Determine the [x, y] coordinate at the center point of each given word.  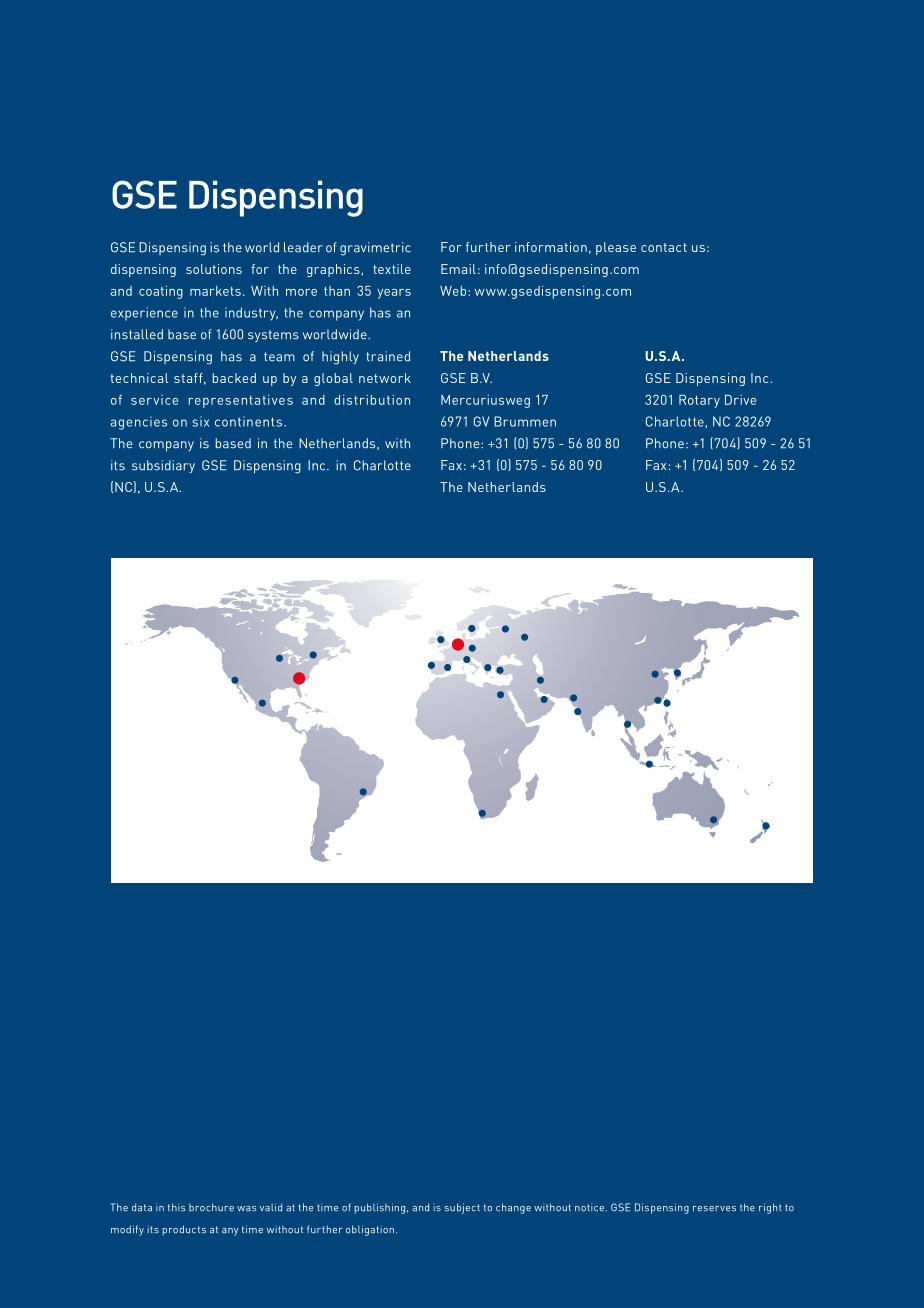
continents [248, 421]
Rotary [699, 401]
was [246, 1208]
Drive [740, 400]
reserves [714, 1209]
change [513, 1208]
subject [462, 1208]
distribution [372, 400]
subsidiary [163, 466]
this [176, 1207]
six [200, 421]
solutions [214, 269]
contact [664, 247]
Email [458, 269]
